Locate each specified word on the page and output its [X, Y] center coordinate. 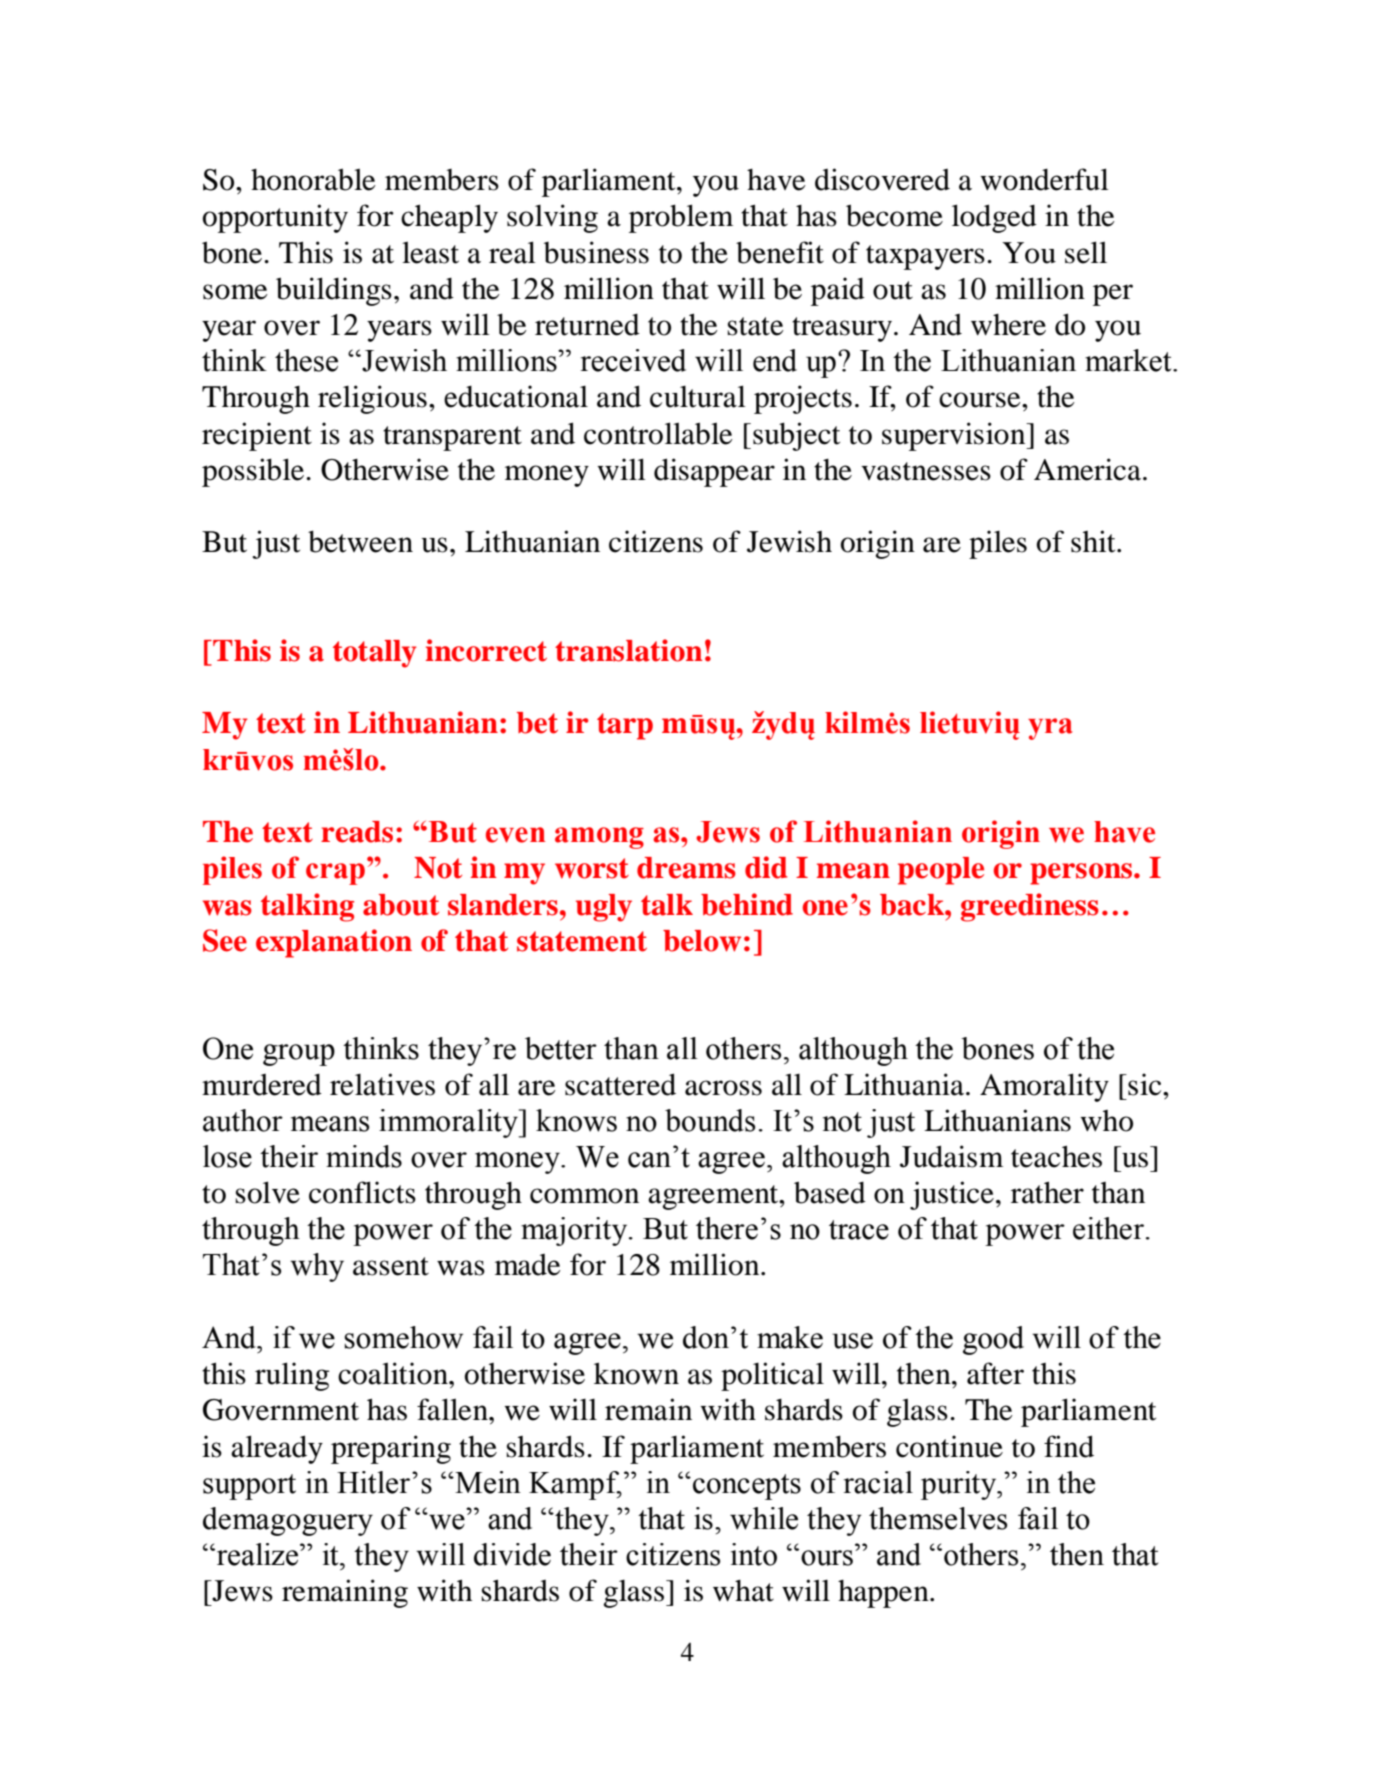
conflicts [362, 1192]
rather [1047, 1192]
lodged [994, 218]
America [1087, 469]
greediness [1030, 907]
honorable [313, 179]
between [360, 541]
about [401, 905]
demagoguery [288, 1521]
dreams [686, 868]
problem [681, 218]
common [584, 1196]
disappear [714, 472]
